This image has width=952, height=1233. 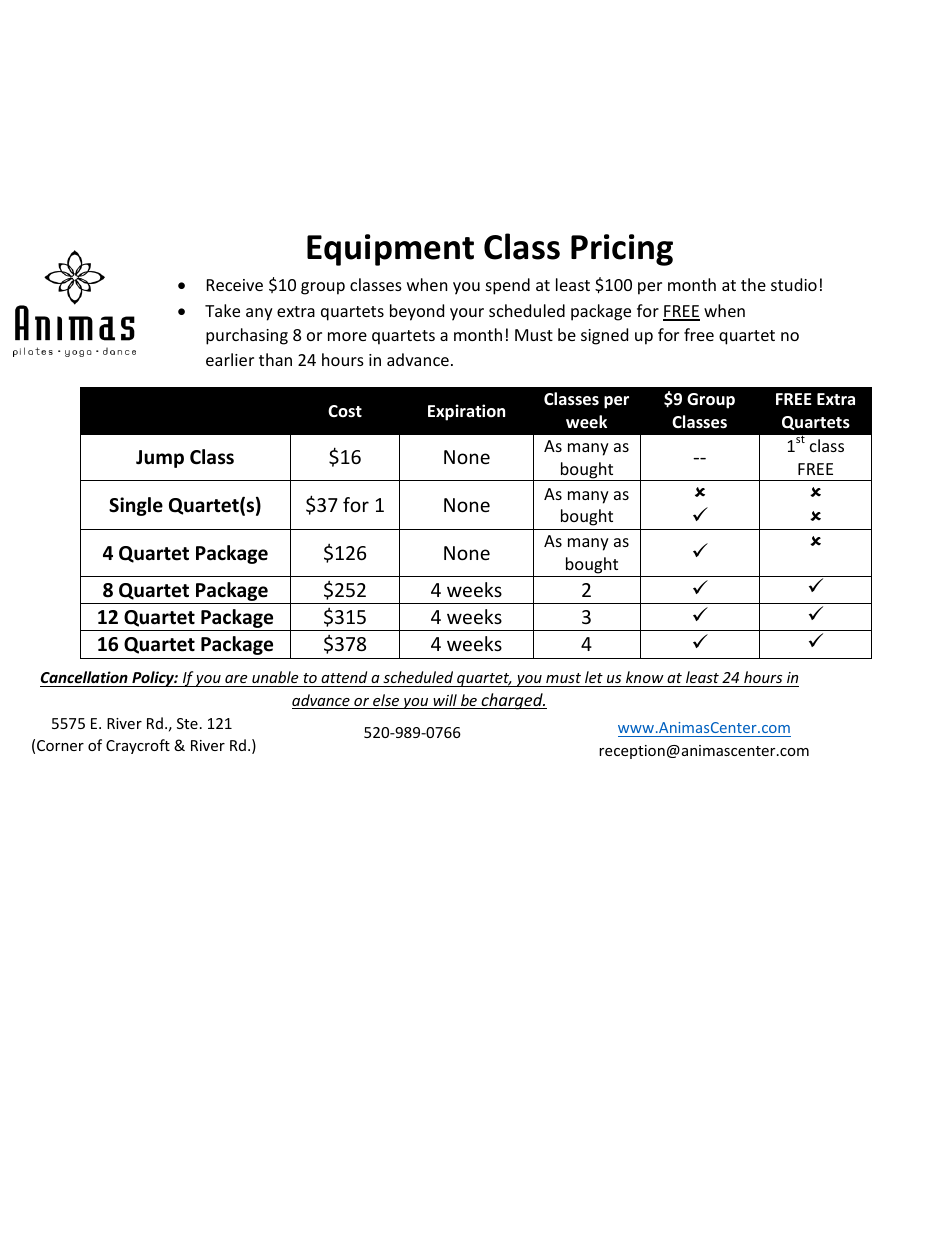 I want to click on Single, so click(x=136, y=506).
